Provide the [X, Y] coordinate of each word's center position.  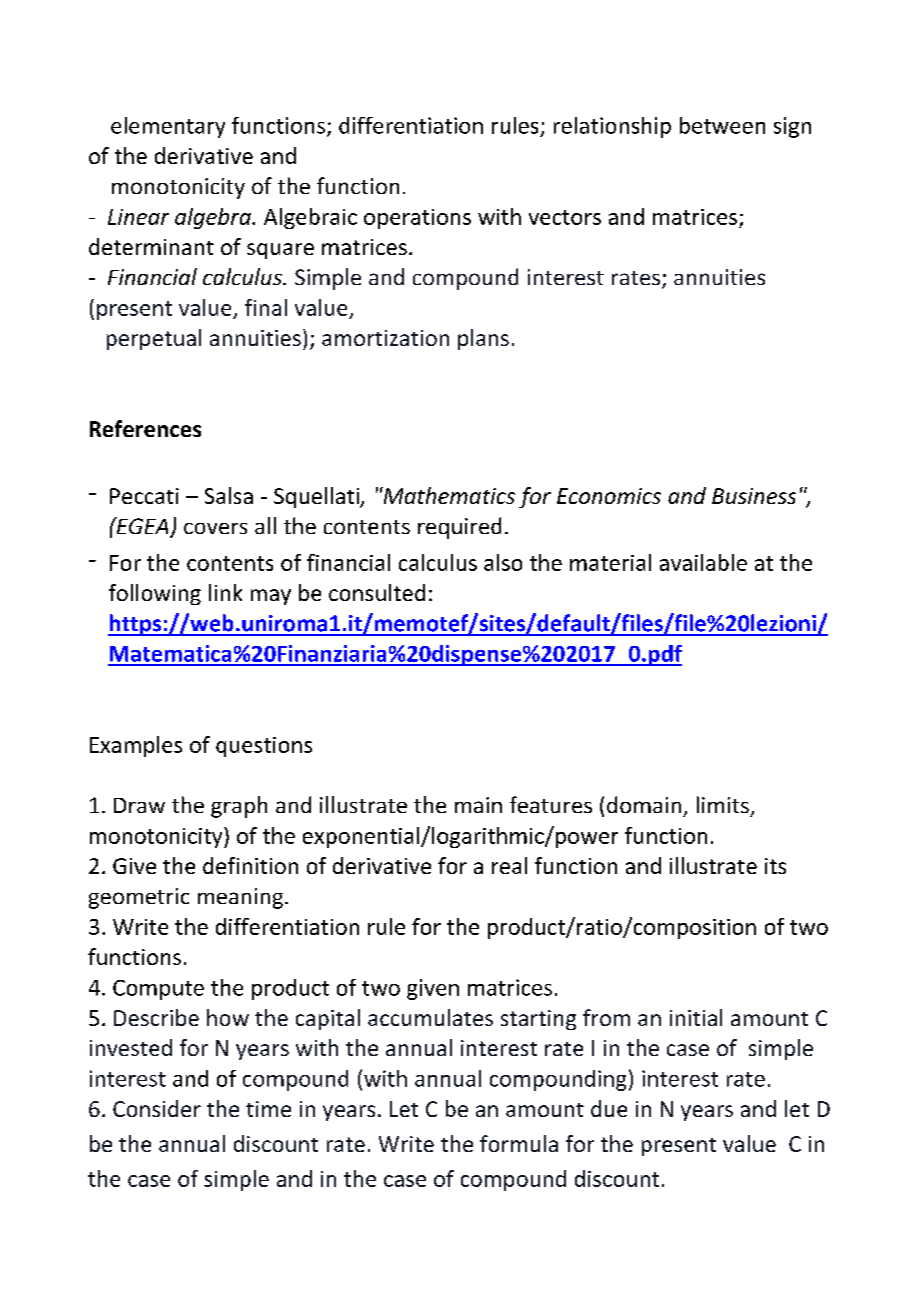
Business [754, 496]
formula [519, 1143]
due [609, 1108]
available [703, 562]
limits [723, 804]
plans [483, 339]
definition [250, 865]
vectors [565, 217]
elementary [168, 127]
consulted [377, 592]
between [722, 125]
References [145, 428]
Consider [157, 1108]
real [509, 865]
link [225, 592]
